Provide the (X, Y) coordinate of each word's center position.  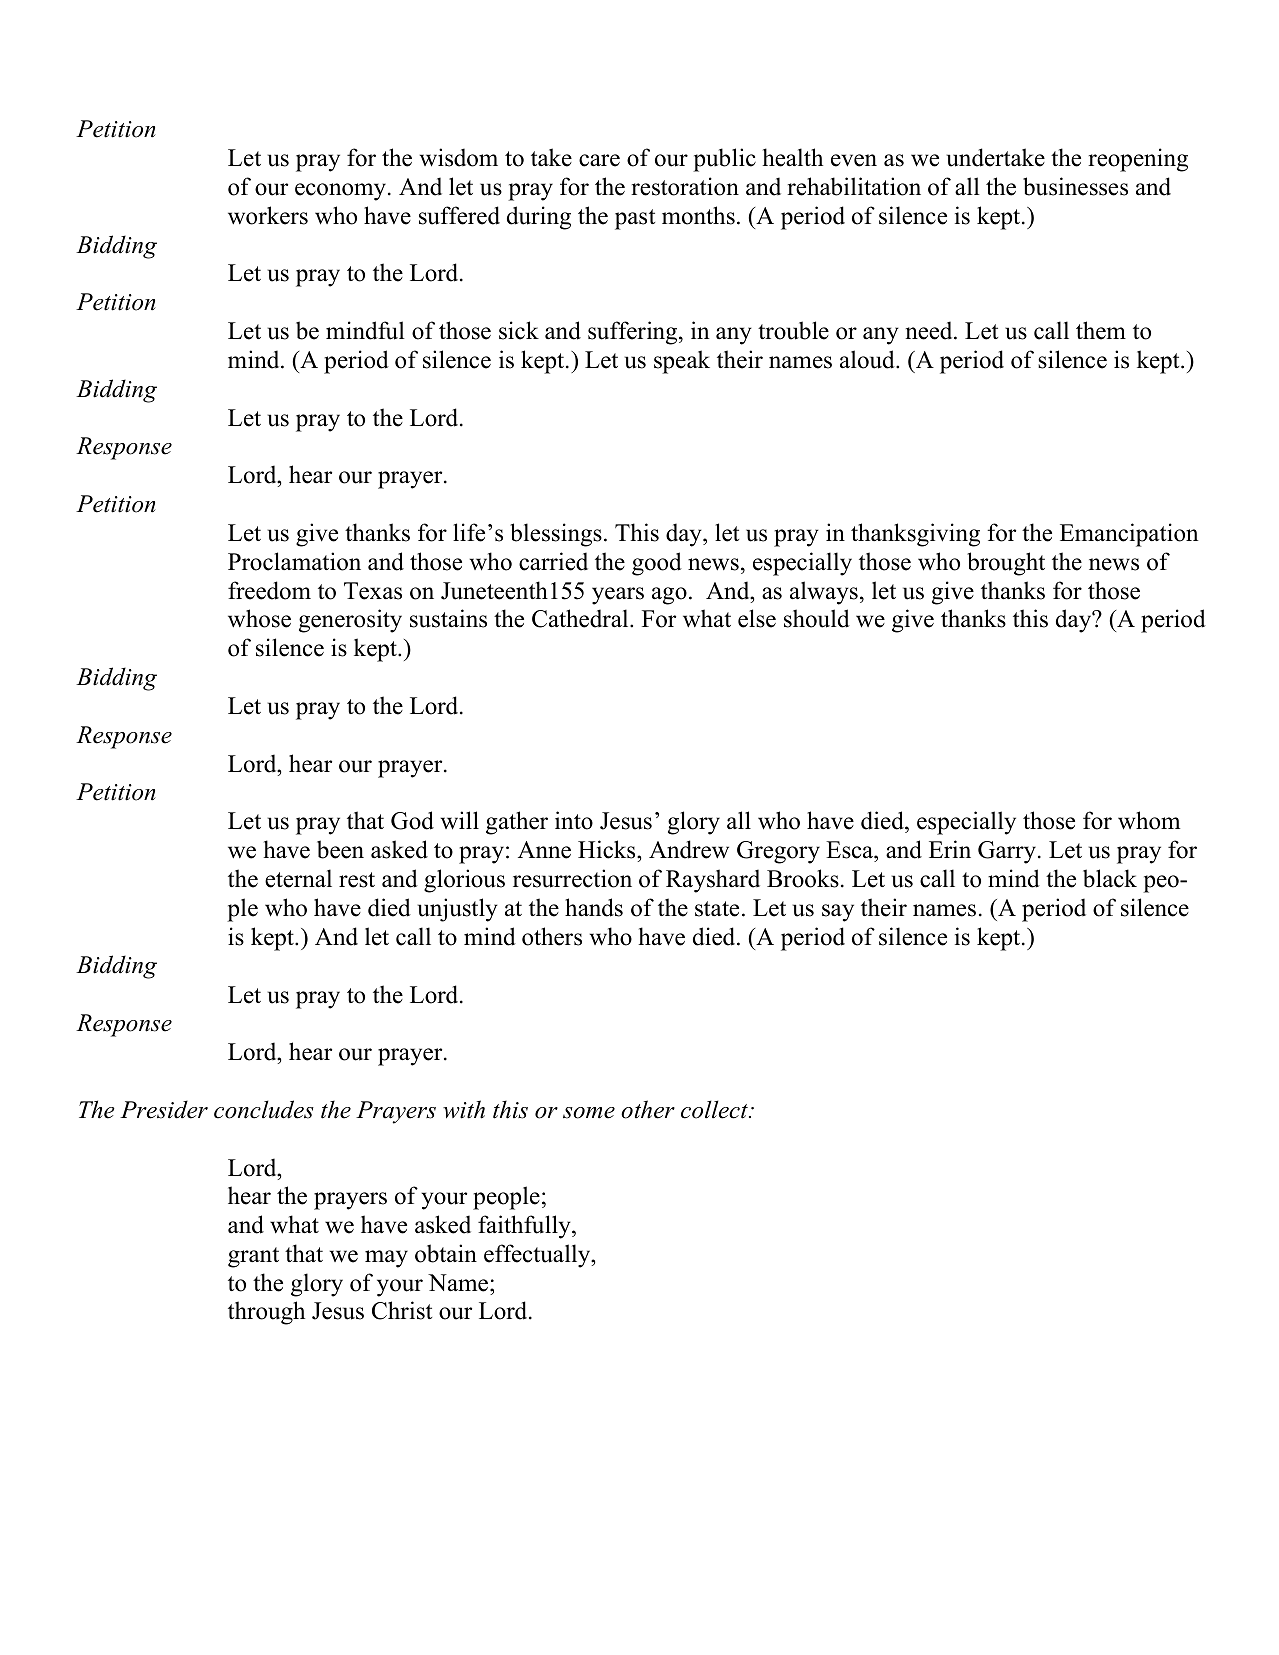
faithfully (525, 1227)
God (412, 820)
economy (342, 192)
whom (1149, 820)
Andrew (689, 849)
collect (715, 1109)
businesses (1075, 186)
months (698, 215)
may (386, 1259)
